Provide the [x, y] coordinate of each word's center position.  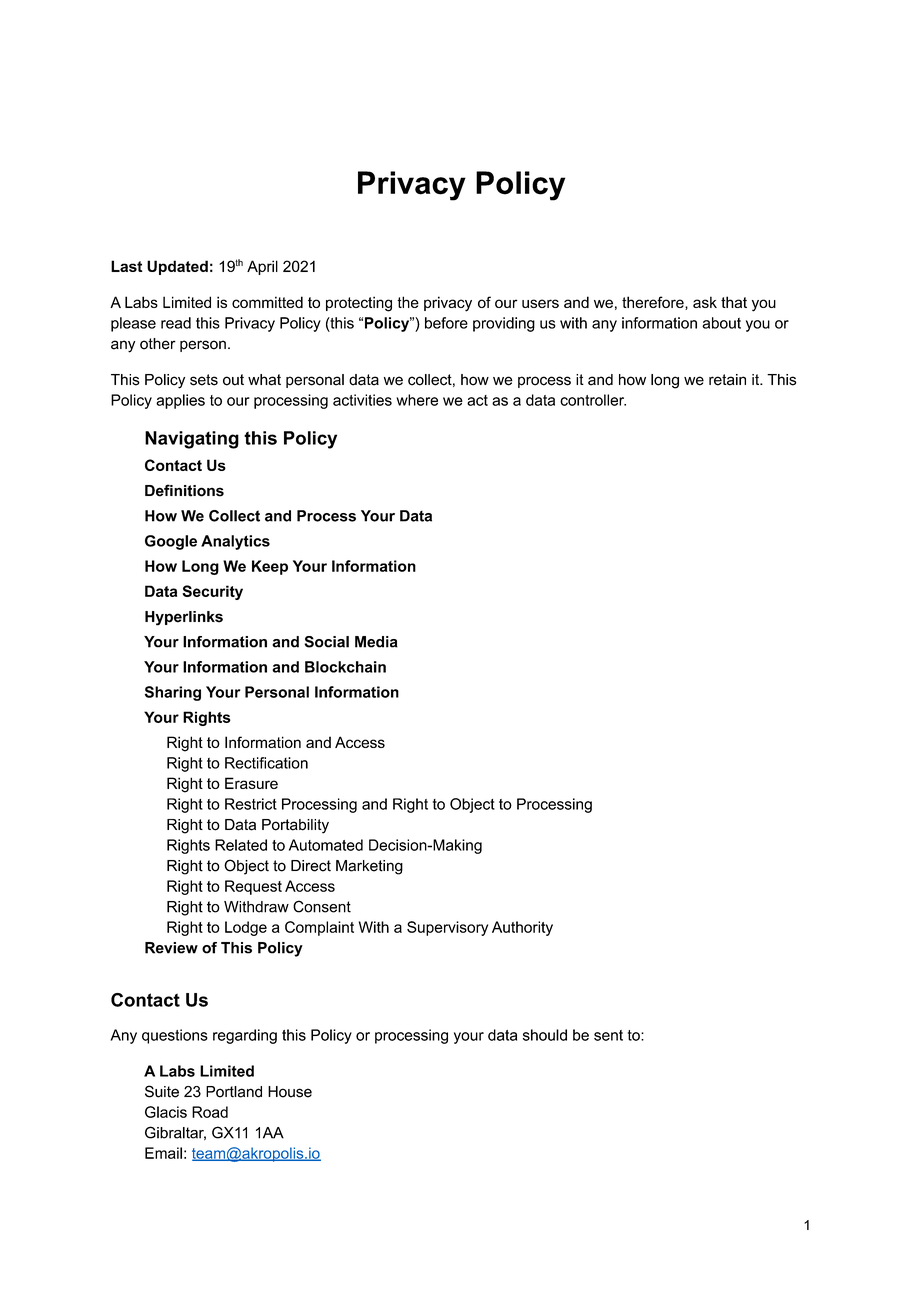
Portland [234, 1092]
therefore [654, 303]
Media [376, 642]
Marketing [369, 867]
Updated [177, 267]
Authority [522, 928]
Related [241, 845]
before [446, 323]
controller [593, 400]
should [545, 1035]
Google [171, 542]
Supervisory [447, 928]
